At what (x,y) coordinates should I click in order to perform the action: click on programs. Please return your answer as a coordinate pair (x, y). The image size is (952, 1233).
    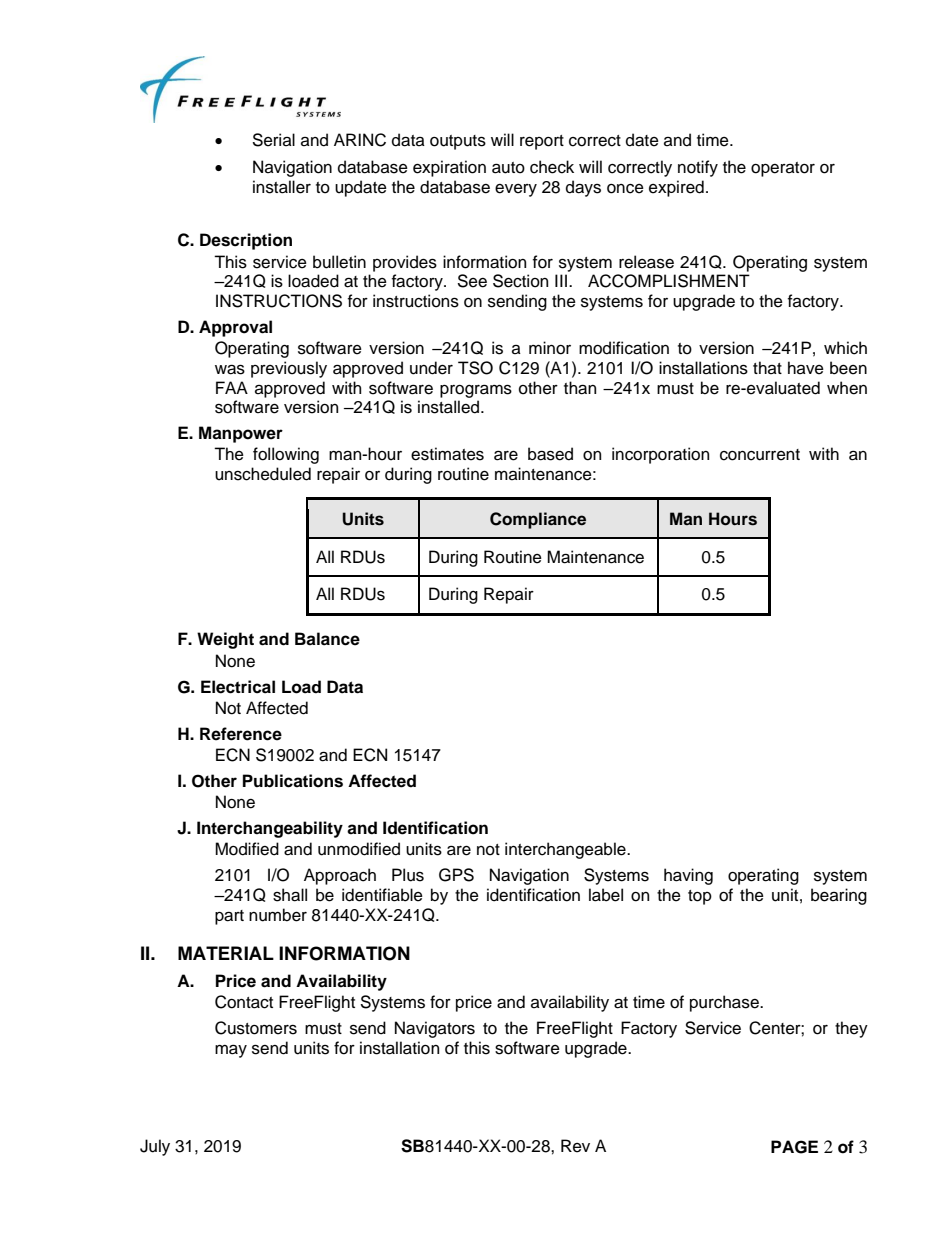
    Looking at the image, I should click on (476, 391).
